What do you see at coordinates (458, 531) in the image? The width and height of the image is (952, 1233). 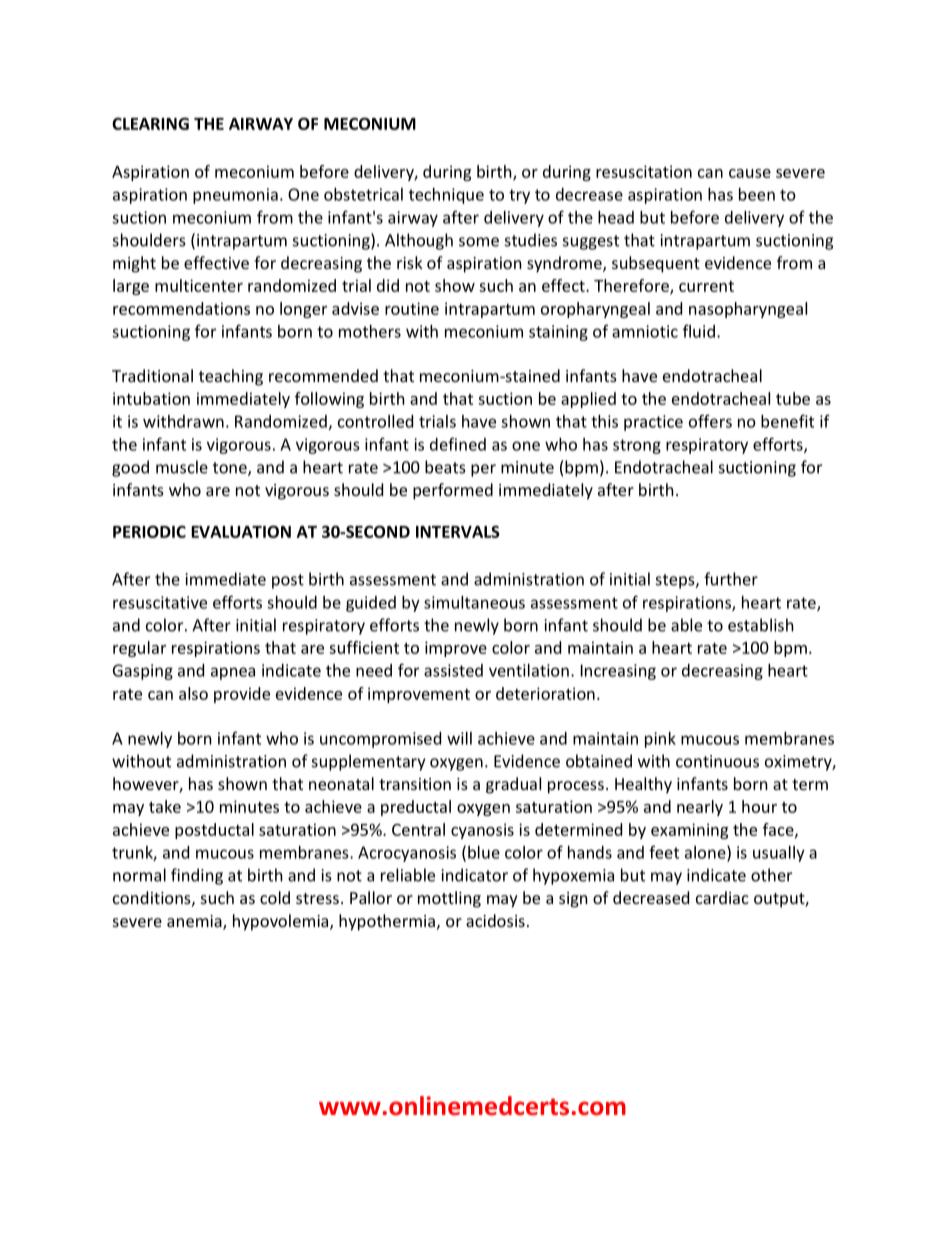 I see `INTERVALS` at bounding box center [458, 531].
